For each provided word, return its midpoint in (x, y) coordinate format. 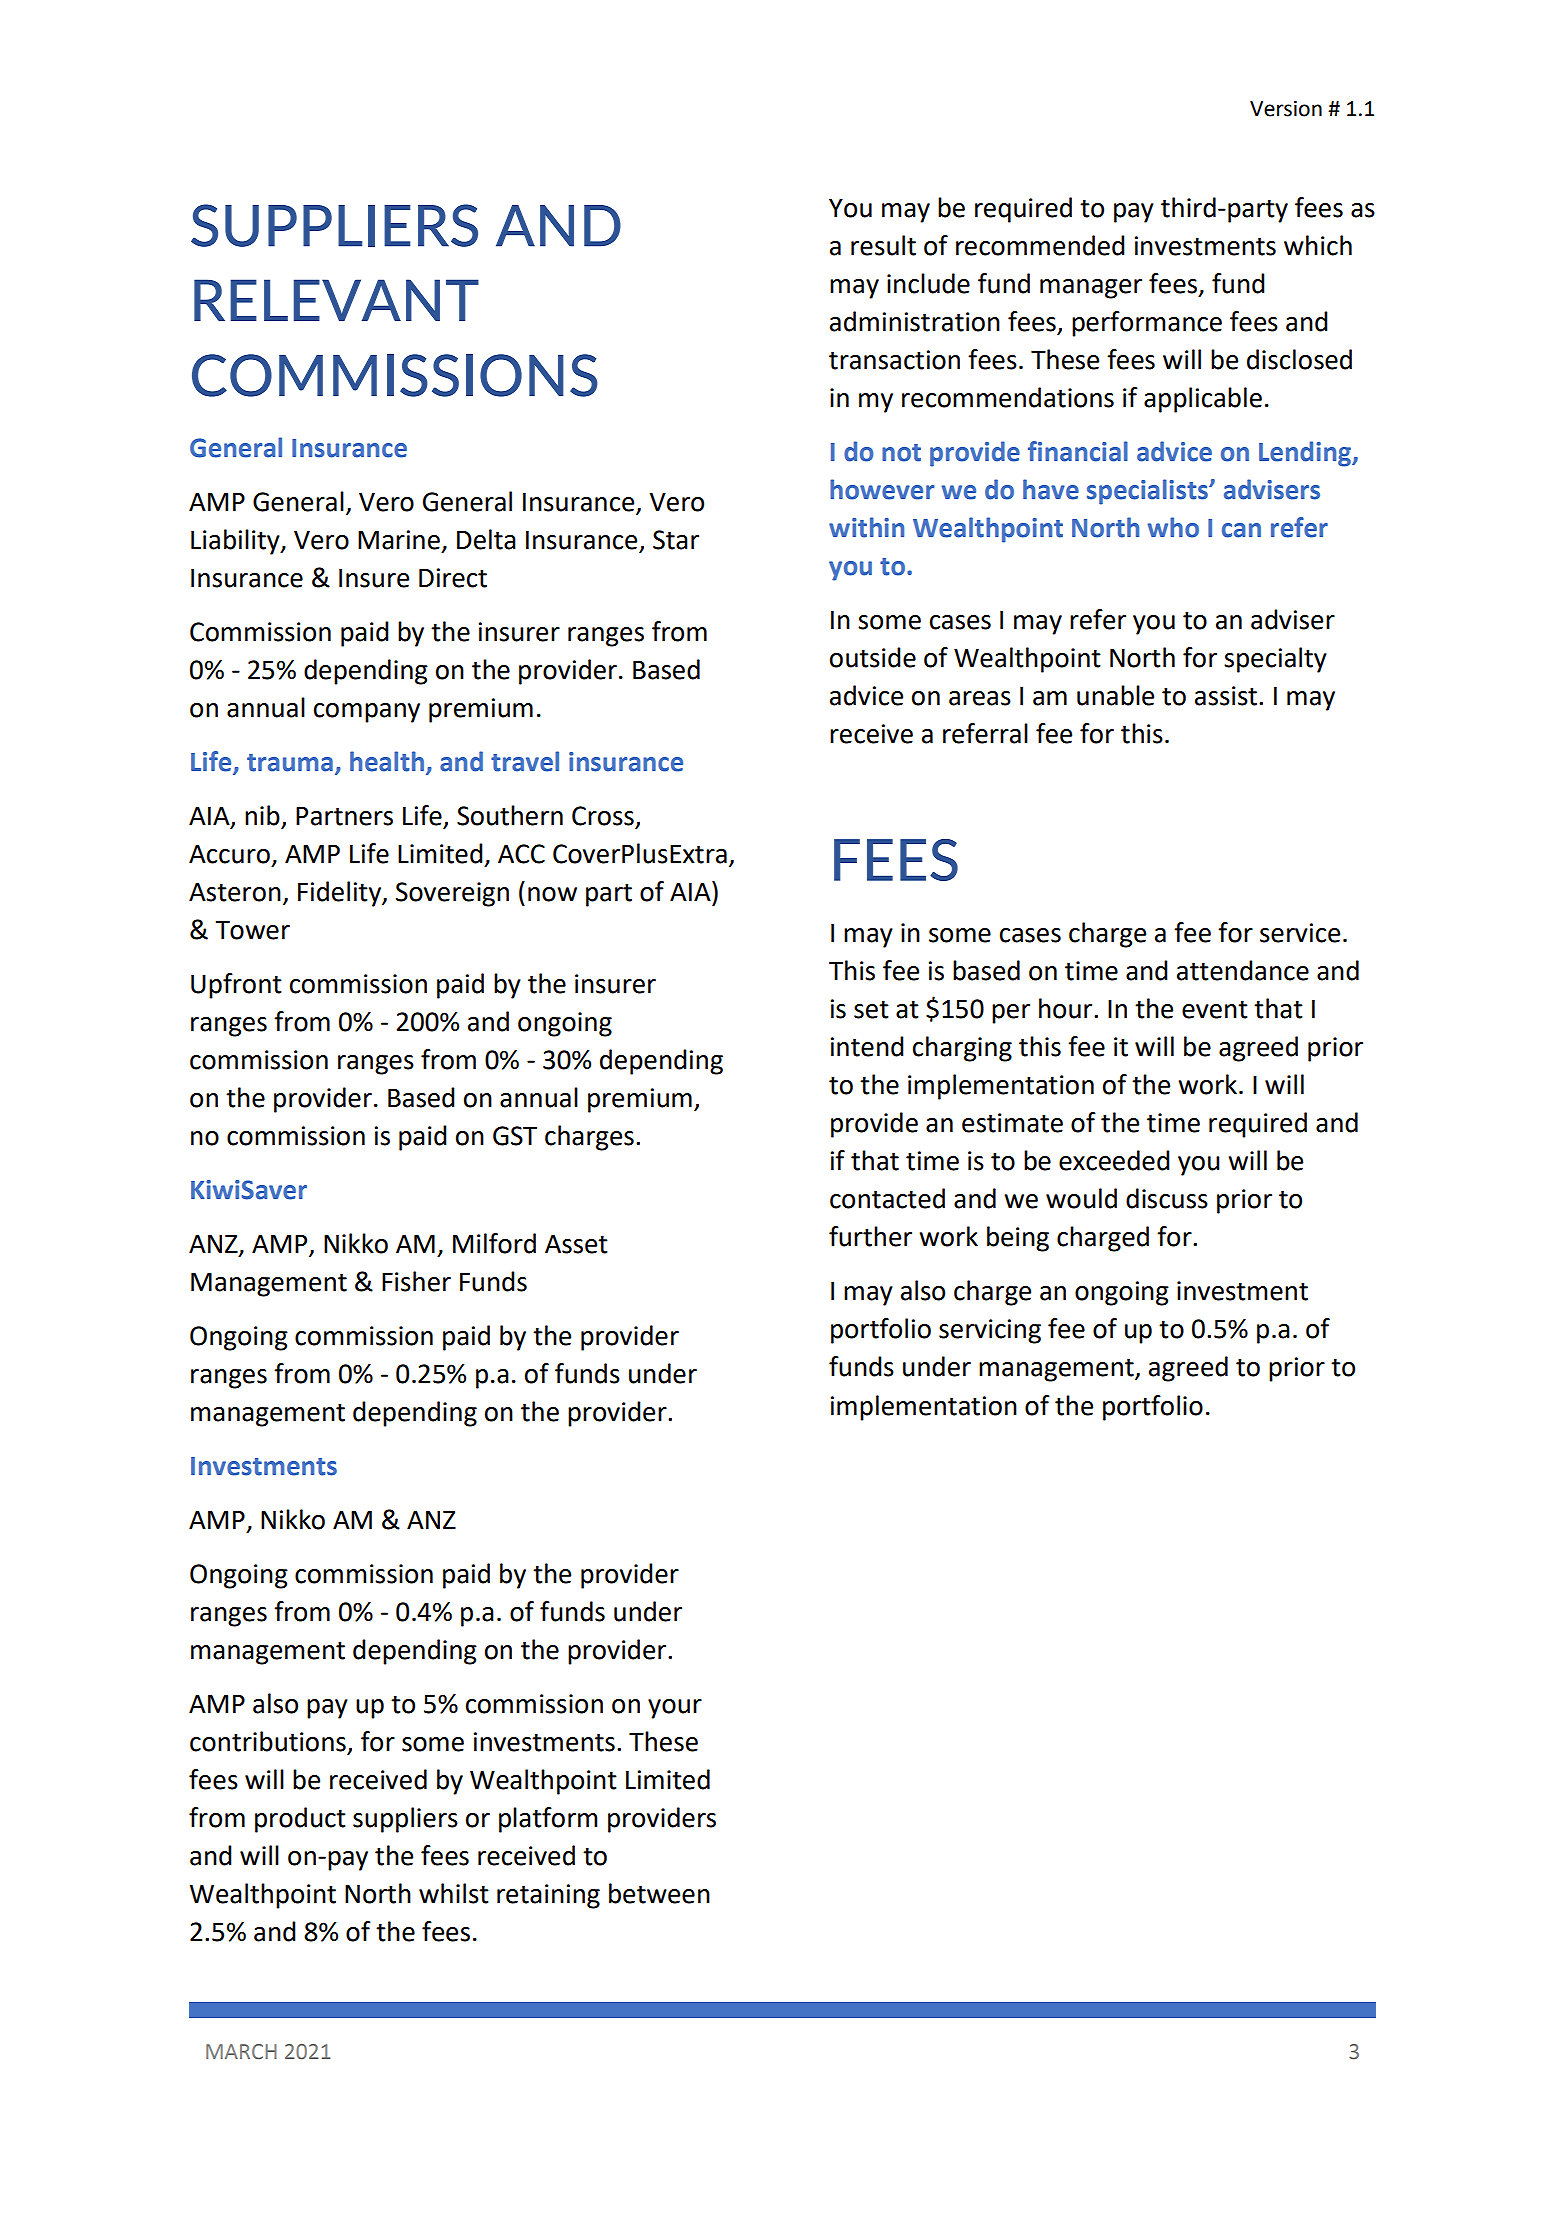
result (883, 245)
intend (867, 1046)
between (659, 1893)
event (1215, 1009)
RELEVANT (336, 300)
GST (515, 1136)
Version (1286, 109)
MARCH (241, 2052)
